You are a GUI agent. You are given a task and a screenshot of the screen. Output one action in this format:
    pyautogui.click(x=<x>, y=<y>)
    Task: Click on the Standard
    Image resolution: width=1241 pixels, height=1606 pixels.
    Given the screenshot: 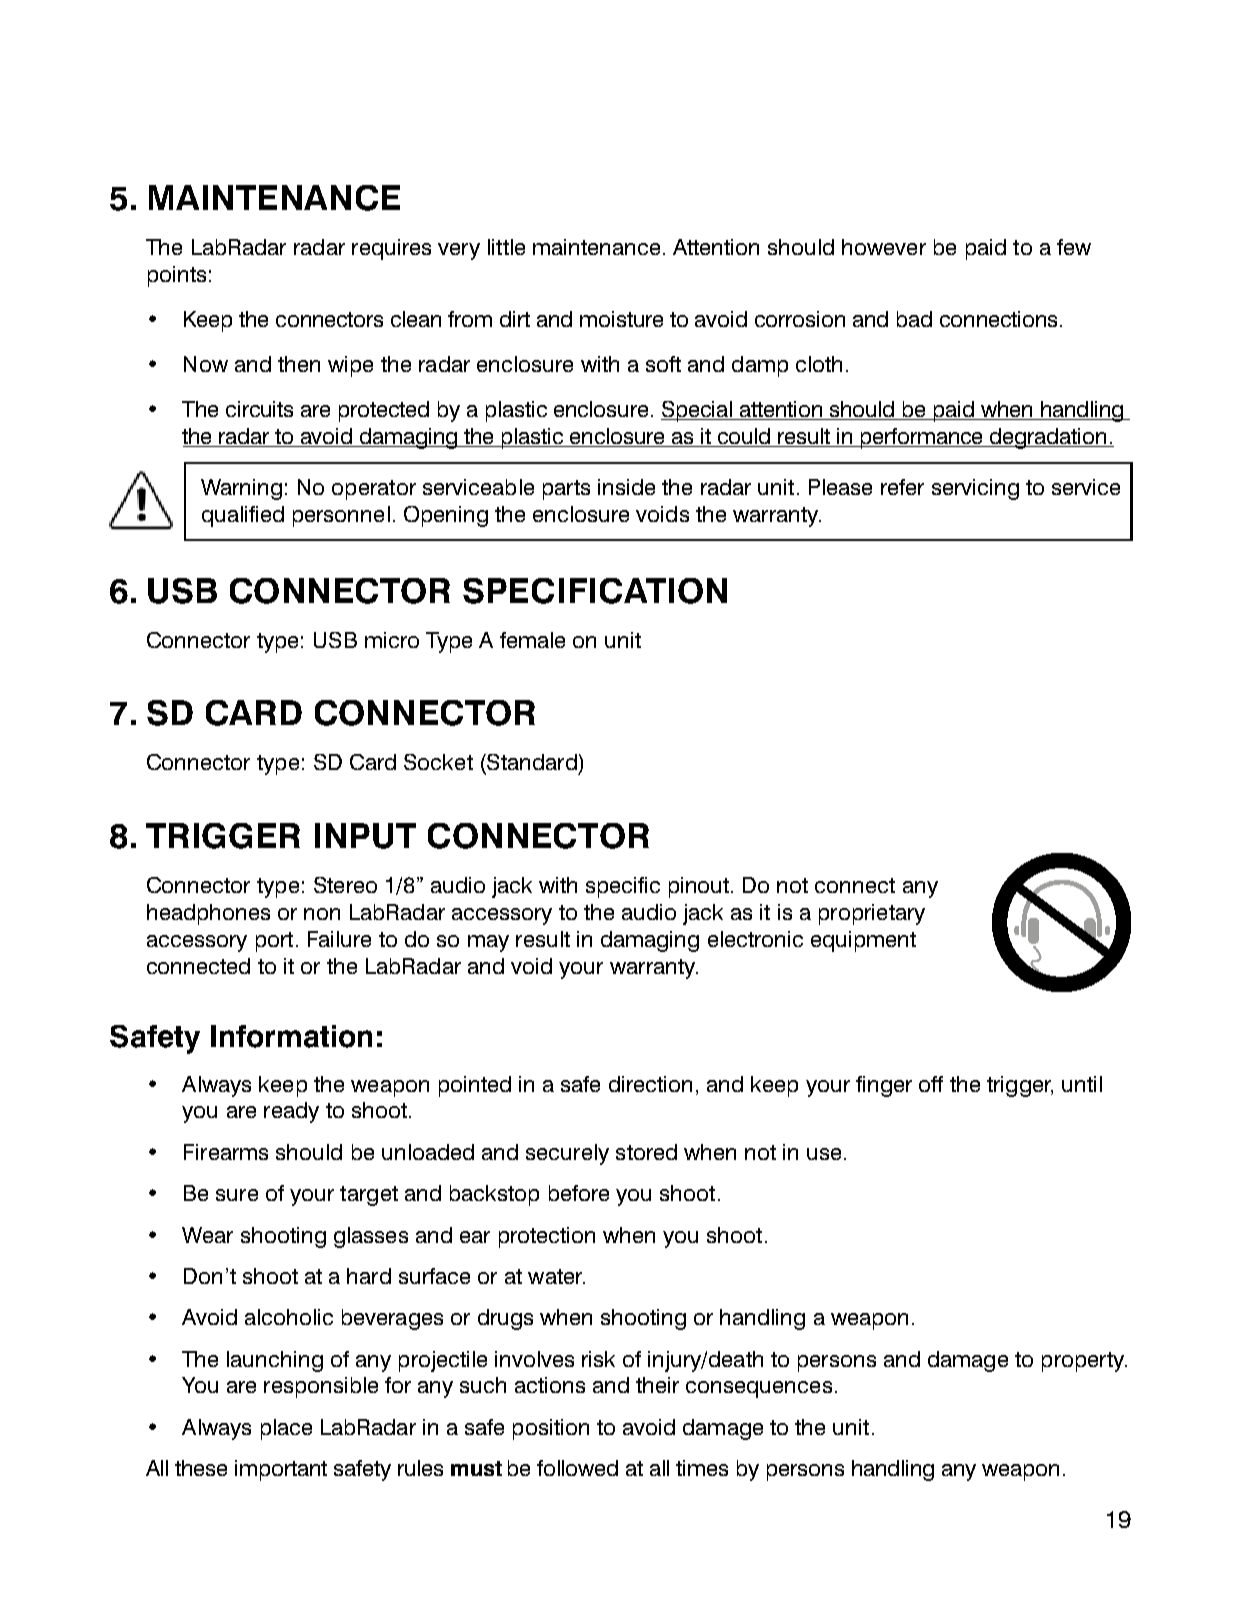 What is the action you would take?
    pyautogui.click(x=531, y=762)
